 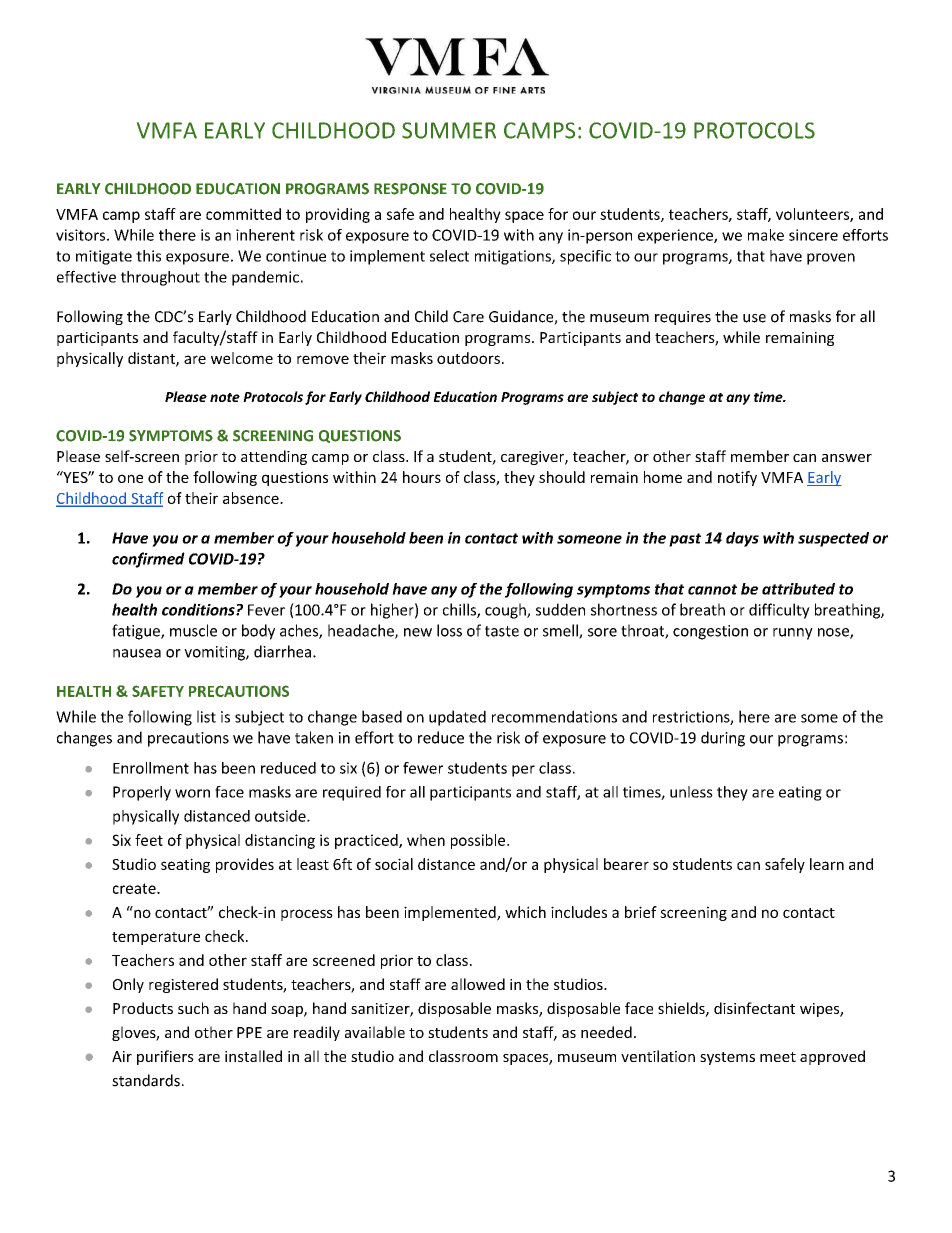 I want to click on difficulty, so click(x=779, y=611).
